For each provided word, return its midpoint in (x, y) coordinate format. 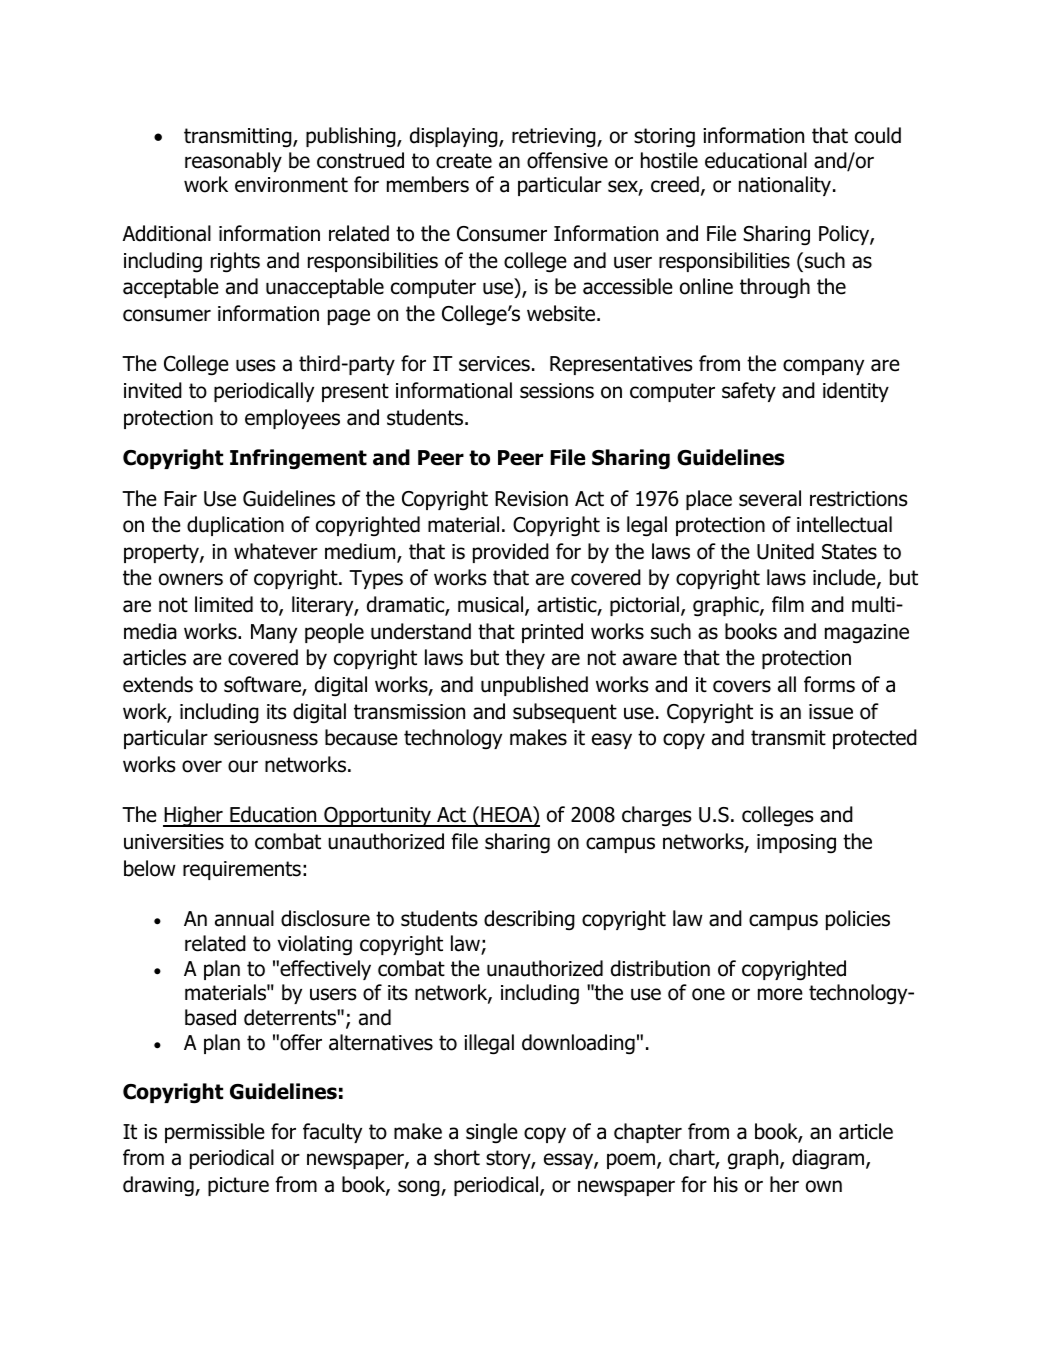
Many (274, 633)
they (525, 659)
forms (829, 684)
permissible (215, 1133)
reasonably (233, 162)
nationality (785, 186)
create (464, 161)
